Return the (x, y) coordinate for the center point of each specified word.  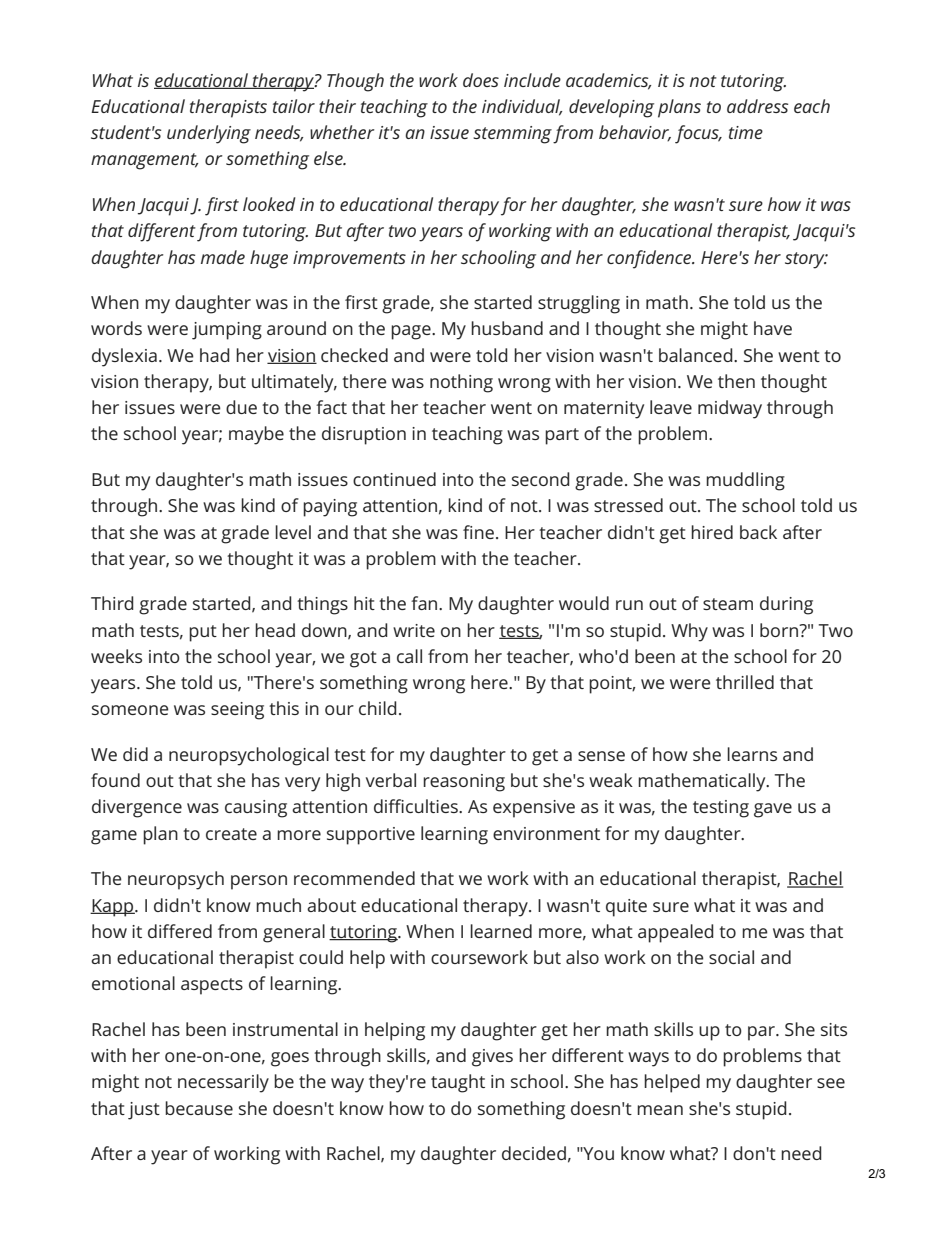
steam (728, 604)
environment (546, 833)
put (203, 633)
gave (773, 810)
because (199, 1108)
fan (425, 603)
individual (522, 107)
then (736, 381)
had (215, 355)
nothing (461, 383)
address (757, 106)
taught (458, 1083)
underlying (209, 134)
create (231, 834)
